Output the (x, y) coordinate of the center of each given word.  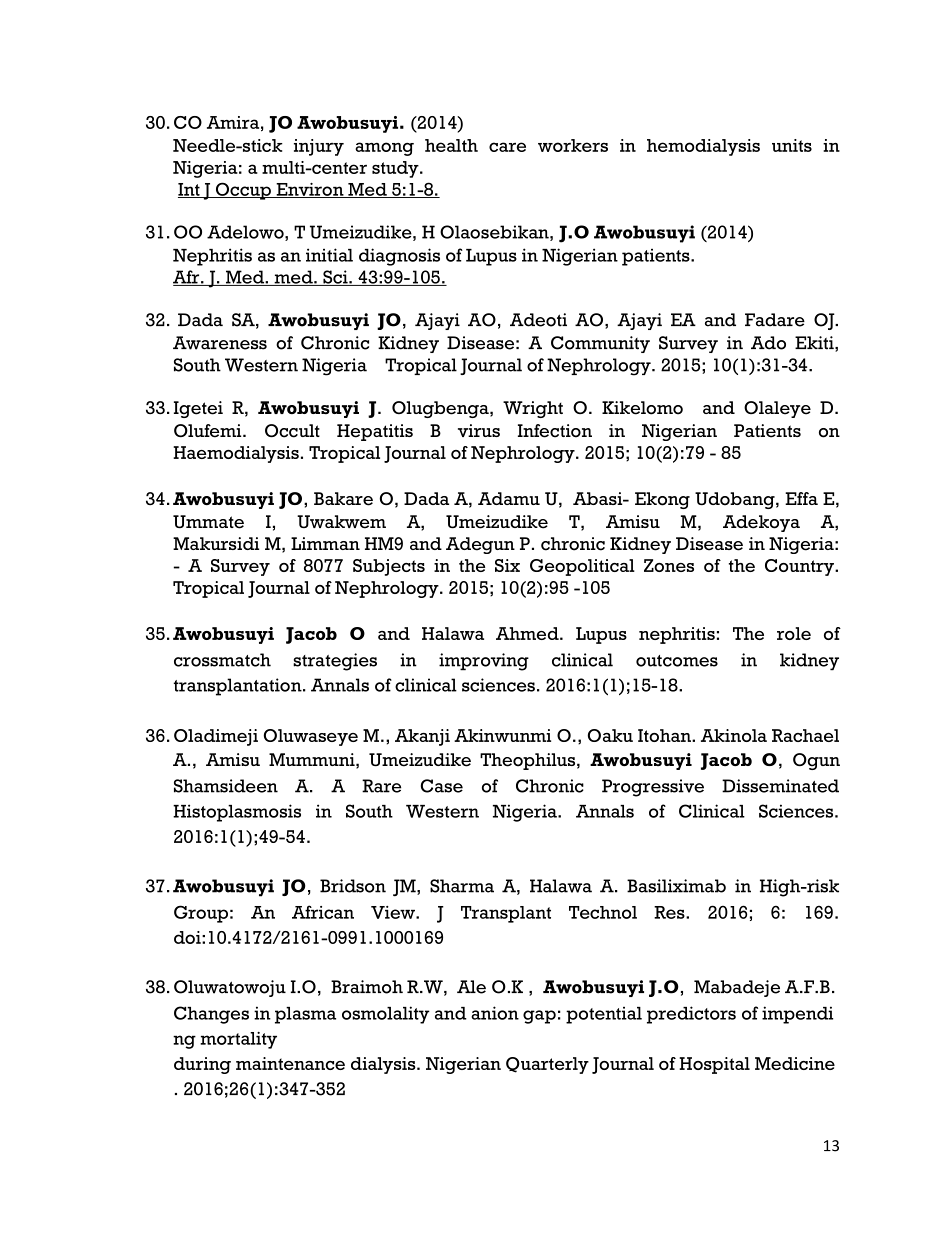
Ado (768, 343)
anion (495, 1013)
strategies (335, 662)
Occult (292, 431)
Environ (310, 190)
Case (442, 786)
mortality (238, 1040)
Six (507, 565)
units (792, 145)
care (507, 147)
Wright (533, 409)
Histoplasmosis (237, 813)
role (794, 633)
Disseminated (780, 786)
